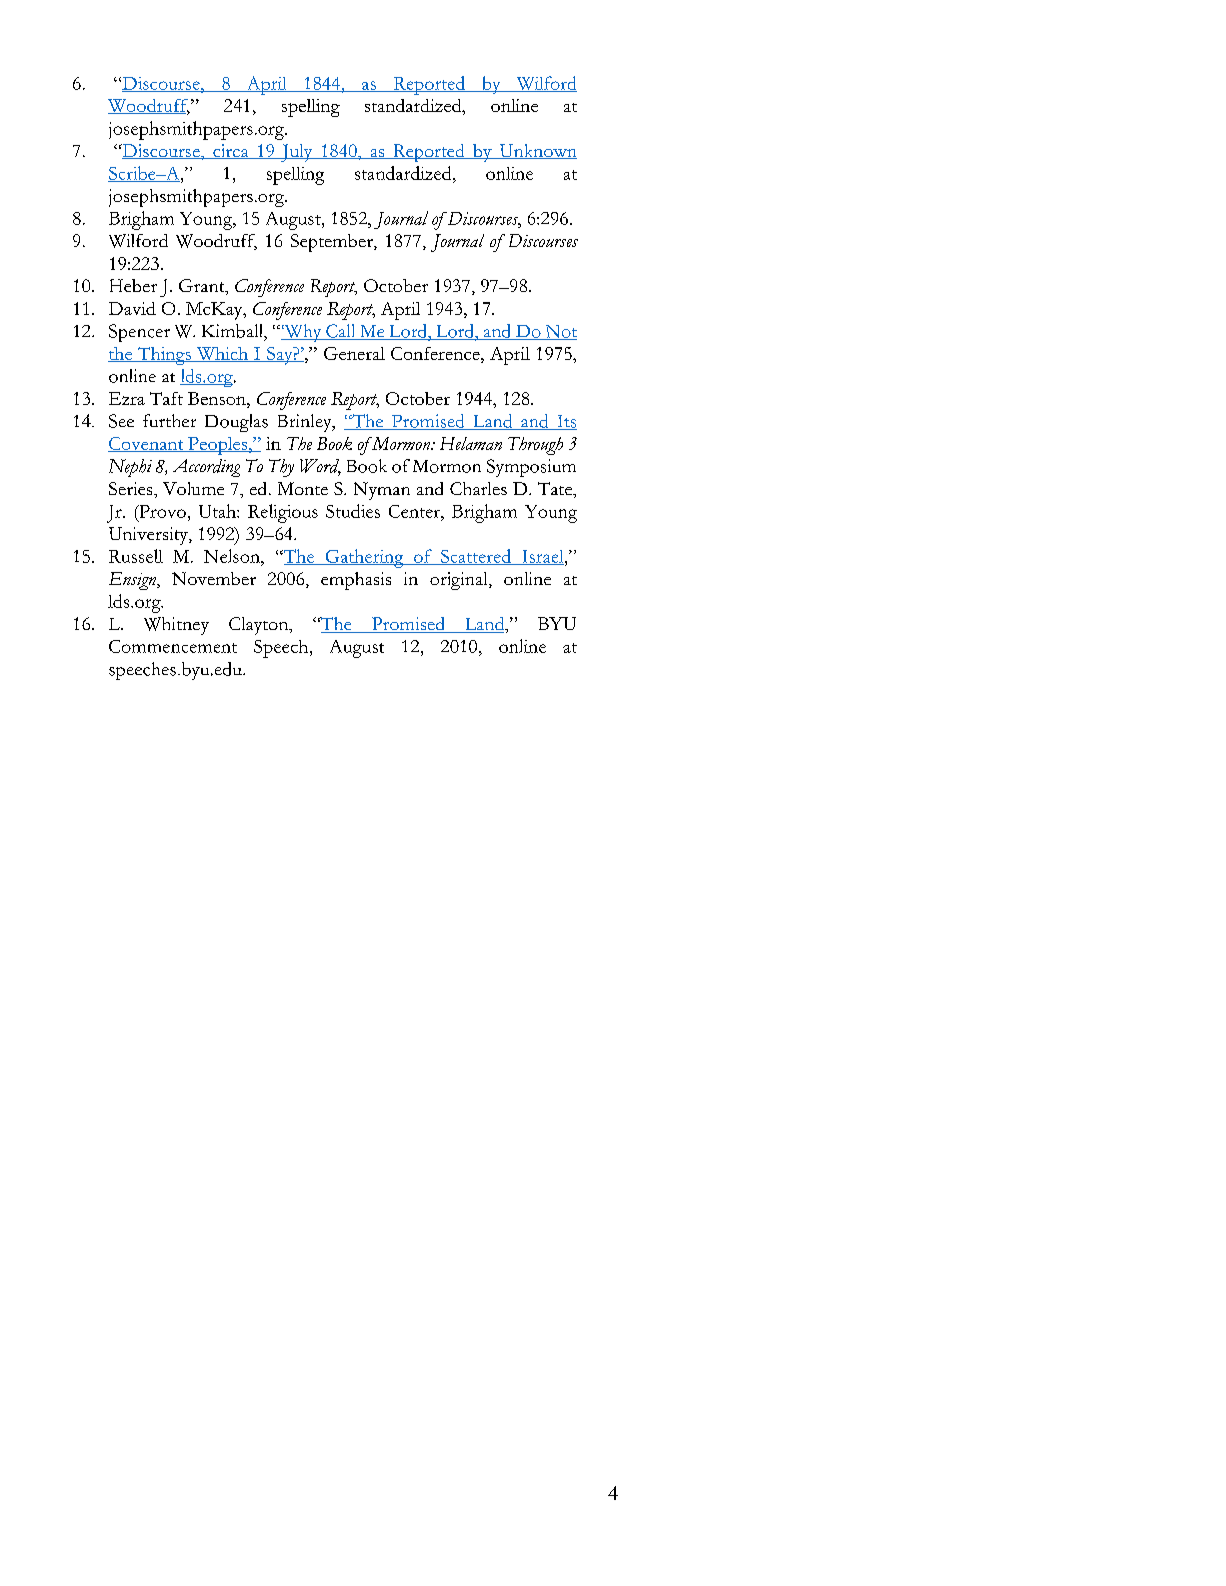 The image size is (1226, 1586). I want to click on Taft, so click(166, 398).
